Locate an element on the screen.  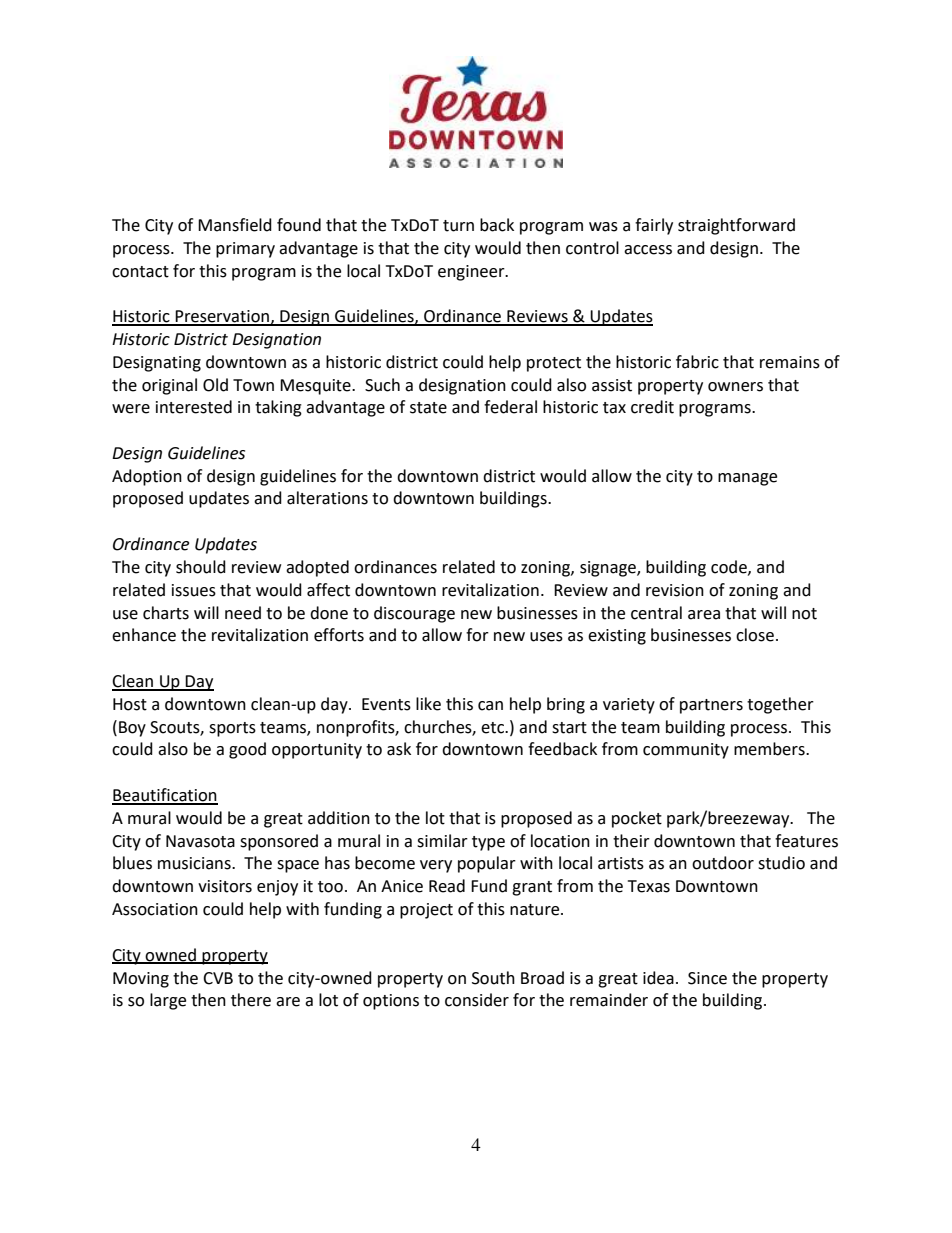
South is located at coordinates (493, 978).
